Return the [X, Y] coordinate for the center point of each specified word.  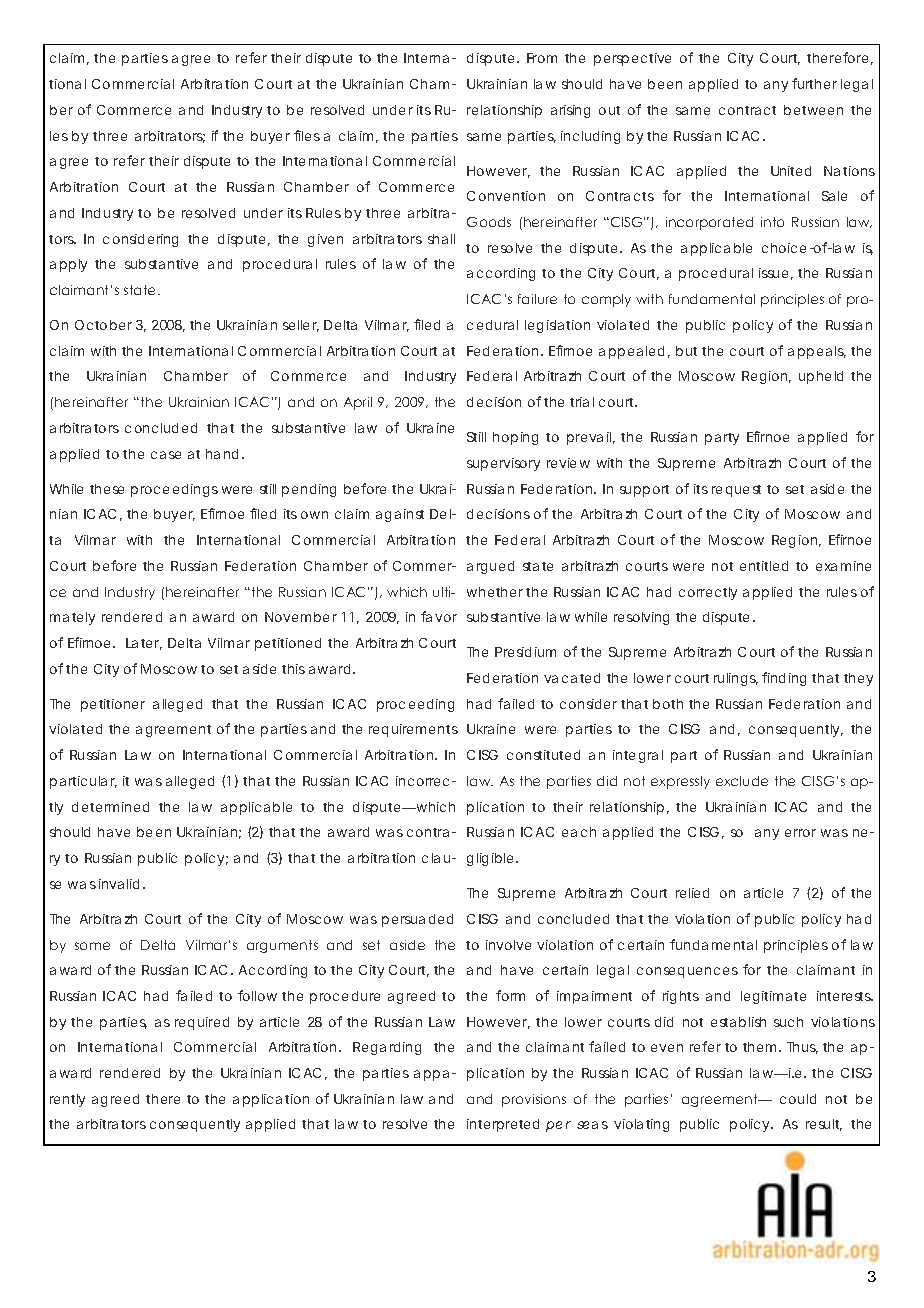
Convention [506, 196]
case [166, 455]
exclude [742, 781]
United [791, 171]
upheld [821, 377]
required [202, 1023]
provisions [534, 1100]
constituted [543, 755]
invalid [121, 884]
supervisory [503, 464]
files [307, 135]
